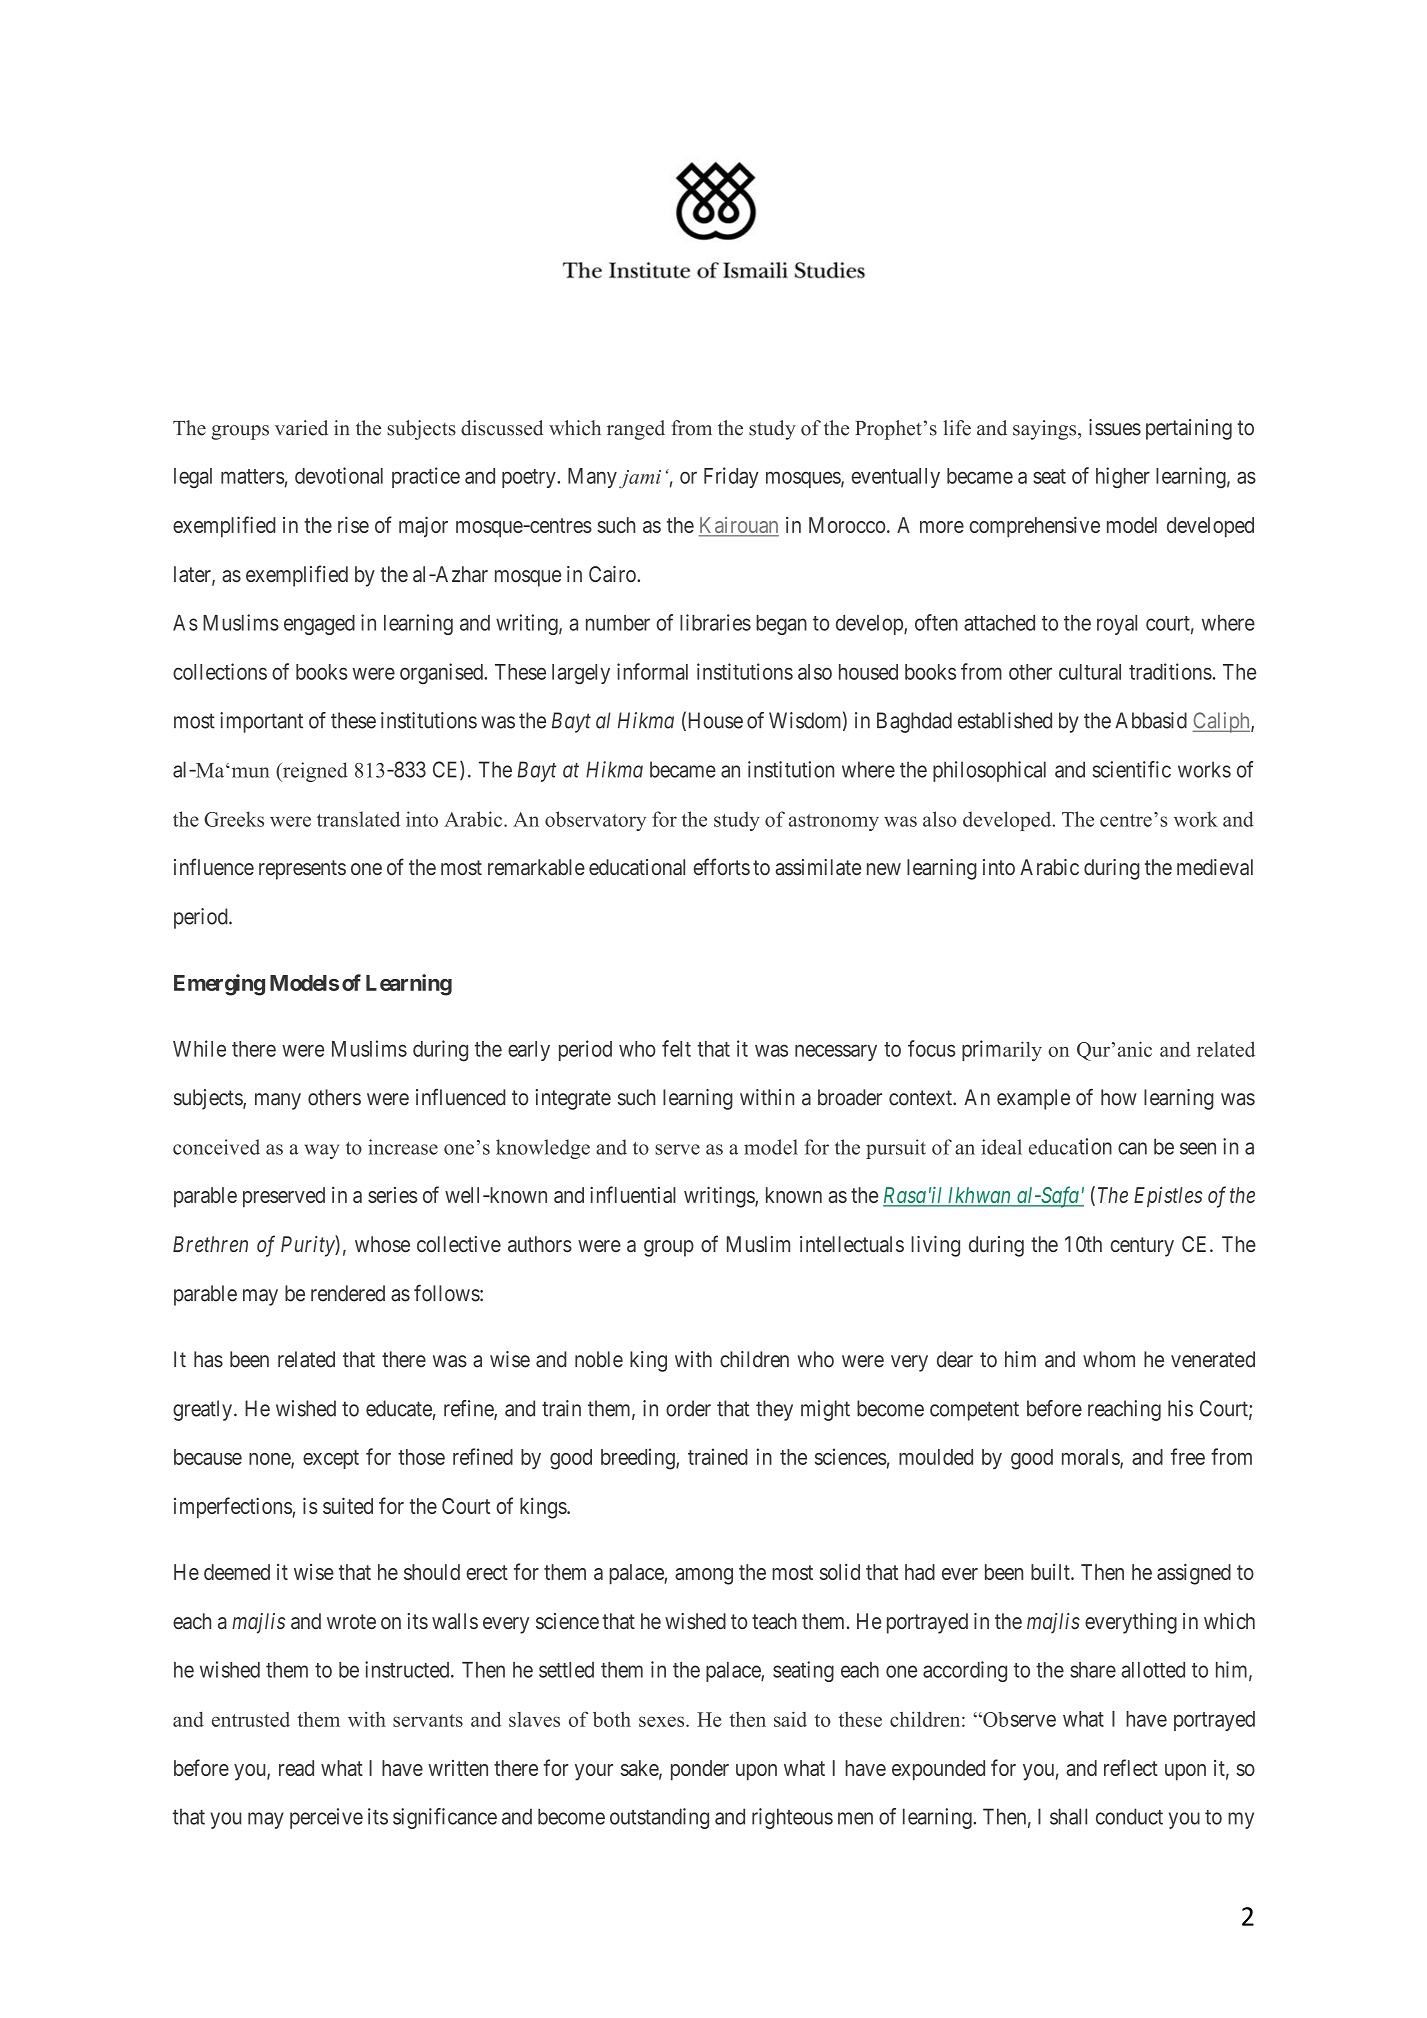 This screenshot has width=1427, height=2018. I want to click on order, so click(688, 1408).
